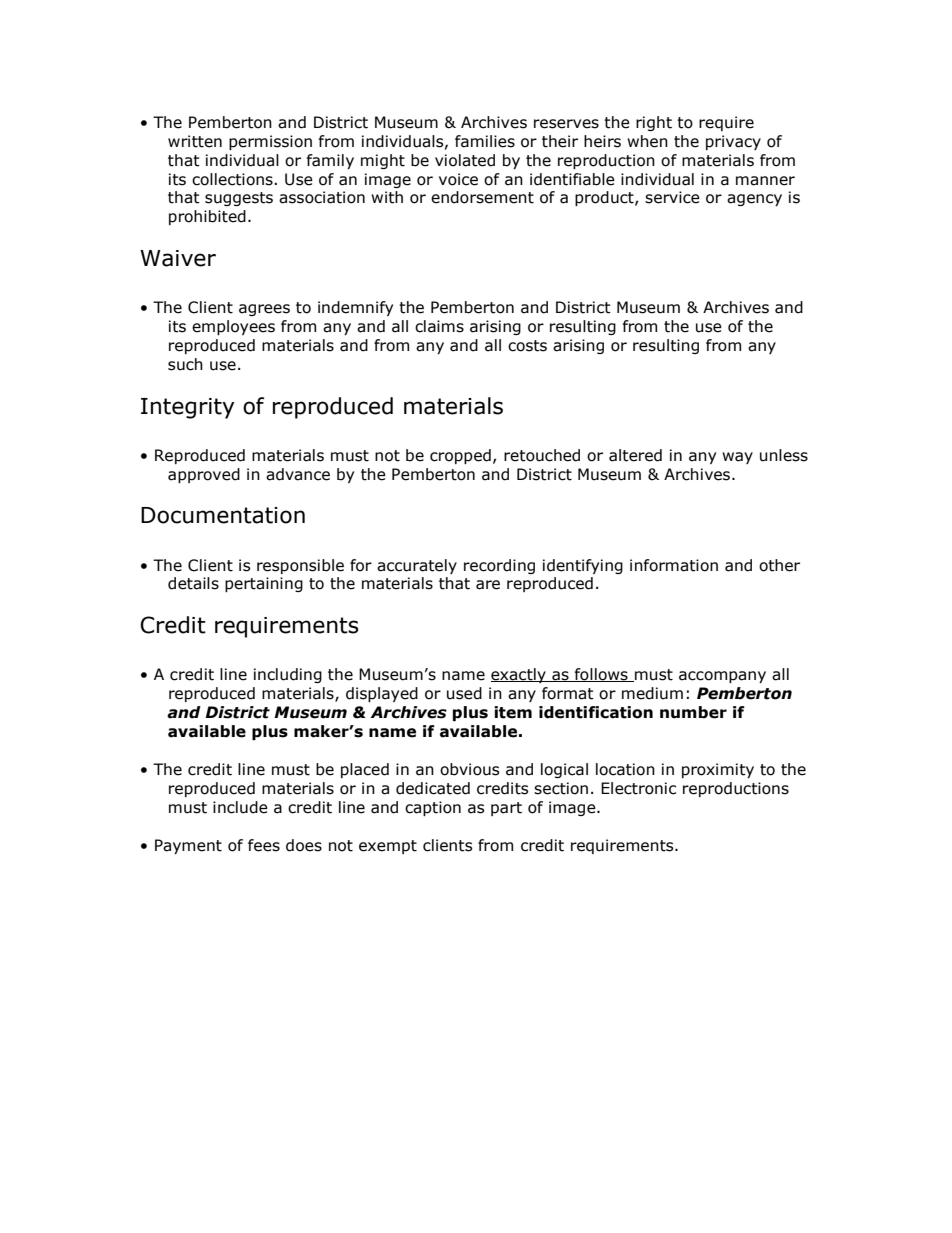 This document has height=1233, width=952. I want to click on privacy, so click(733, 142).
